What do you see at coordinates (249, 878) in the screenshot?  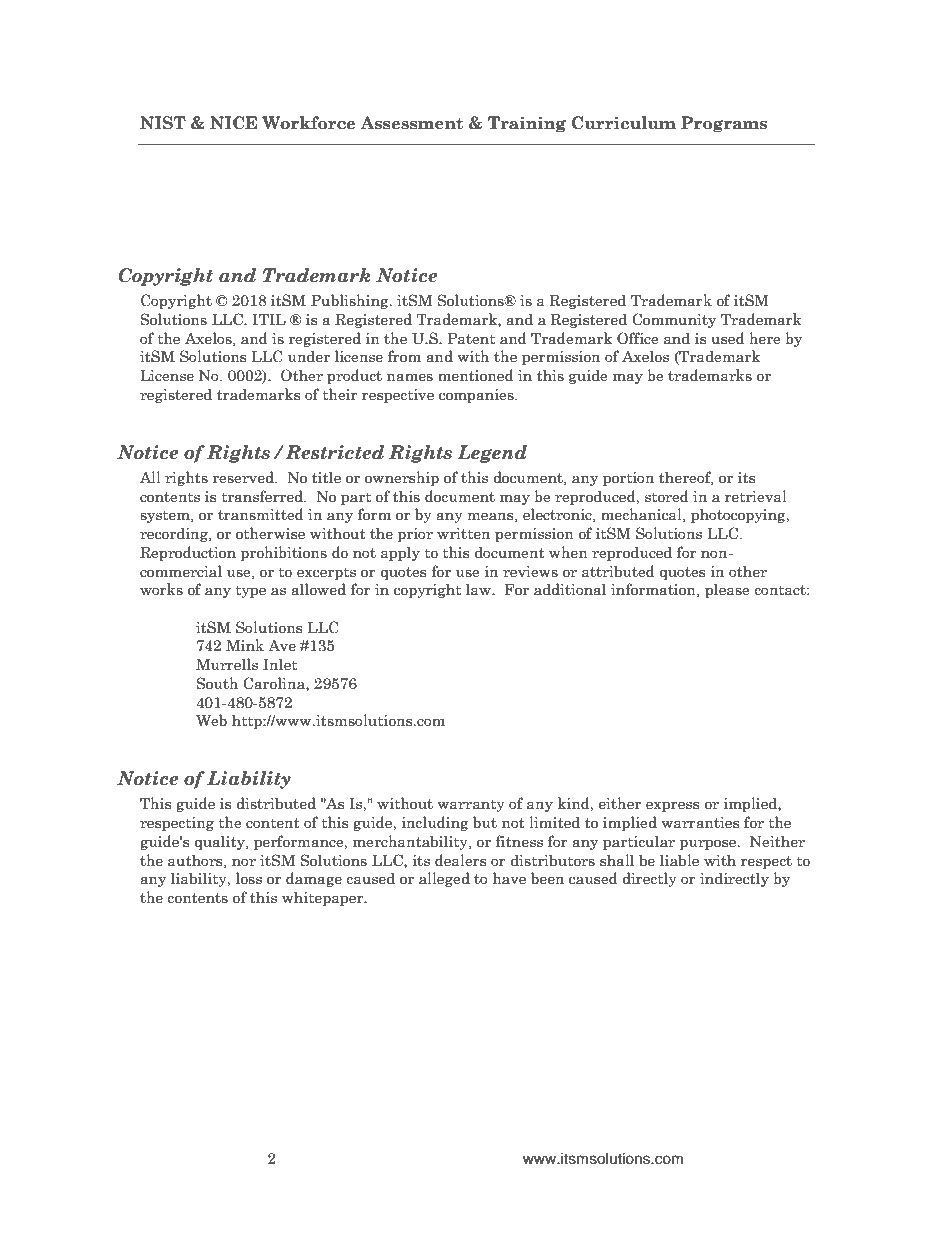 I see `loss` at bounding box center [249, 878].
